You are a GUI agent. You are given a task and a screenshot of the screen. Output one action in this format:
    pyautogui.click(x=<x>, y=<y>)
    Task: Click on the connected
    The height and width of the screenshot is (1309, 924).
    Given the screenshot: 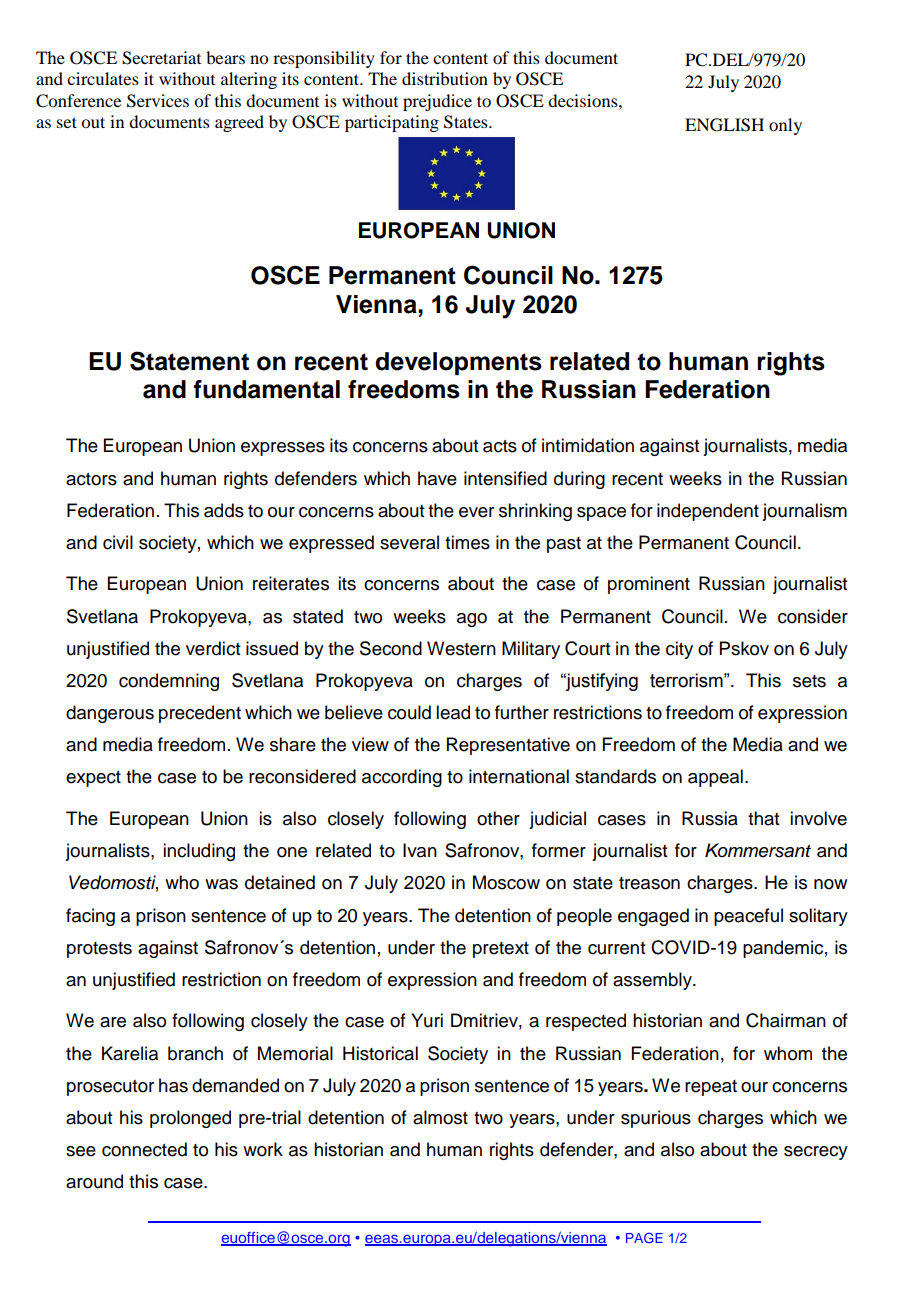 What is the action you would take?
    pyautogui.click(x=144, y=1149)
